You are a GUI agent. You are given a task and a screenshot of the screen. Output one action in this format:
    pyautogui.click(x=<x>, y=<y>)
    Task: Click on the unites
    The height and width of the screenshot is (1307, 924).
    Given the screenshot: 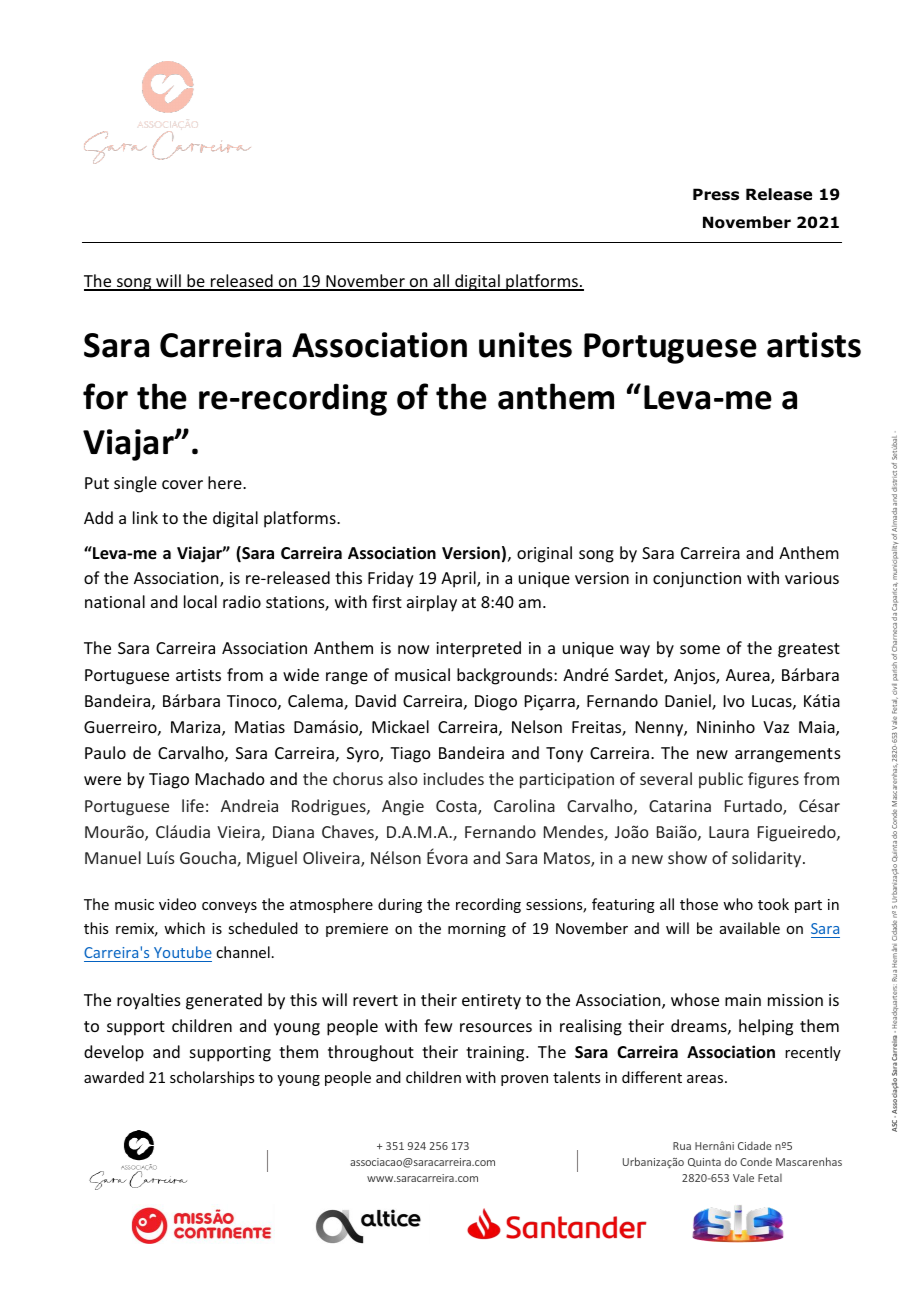 What is the action you would take?
    pyautogui.click(x=525, y=345)
